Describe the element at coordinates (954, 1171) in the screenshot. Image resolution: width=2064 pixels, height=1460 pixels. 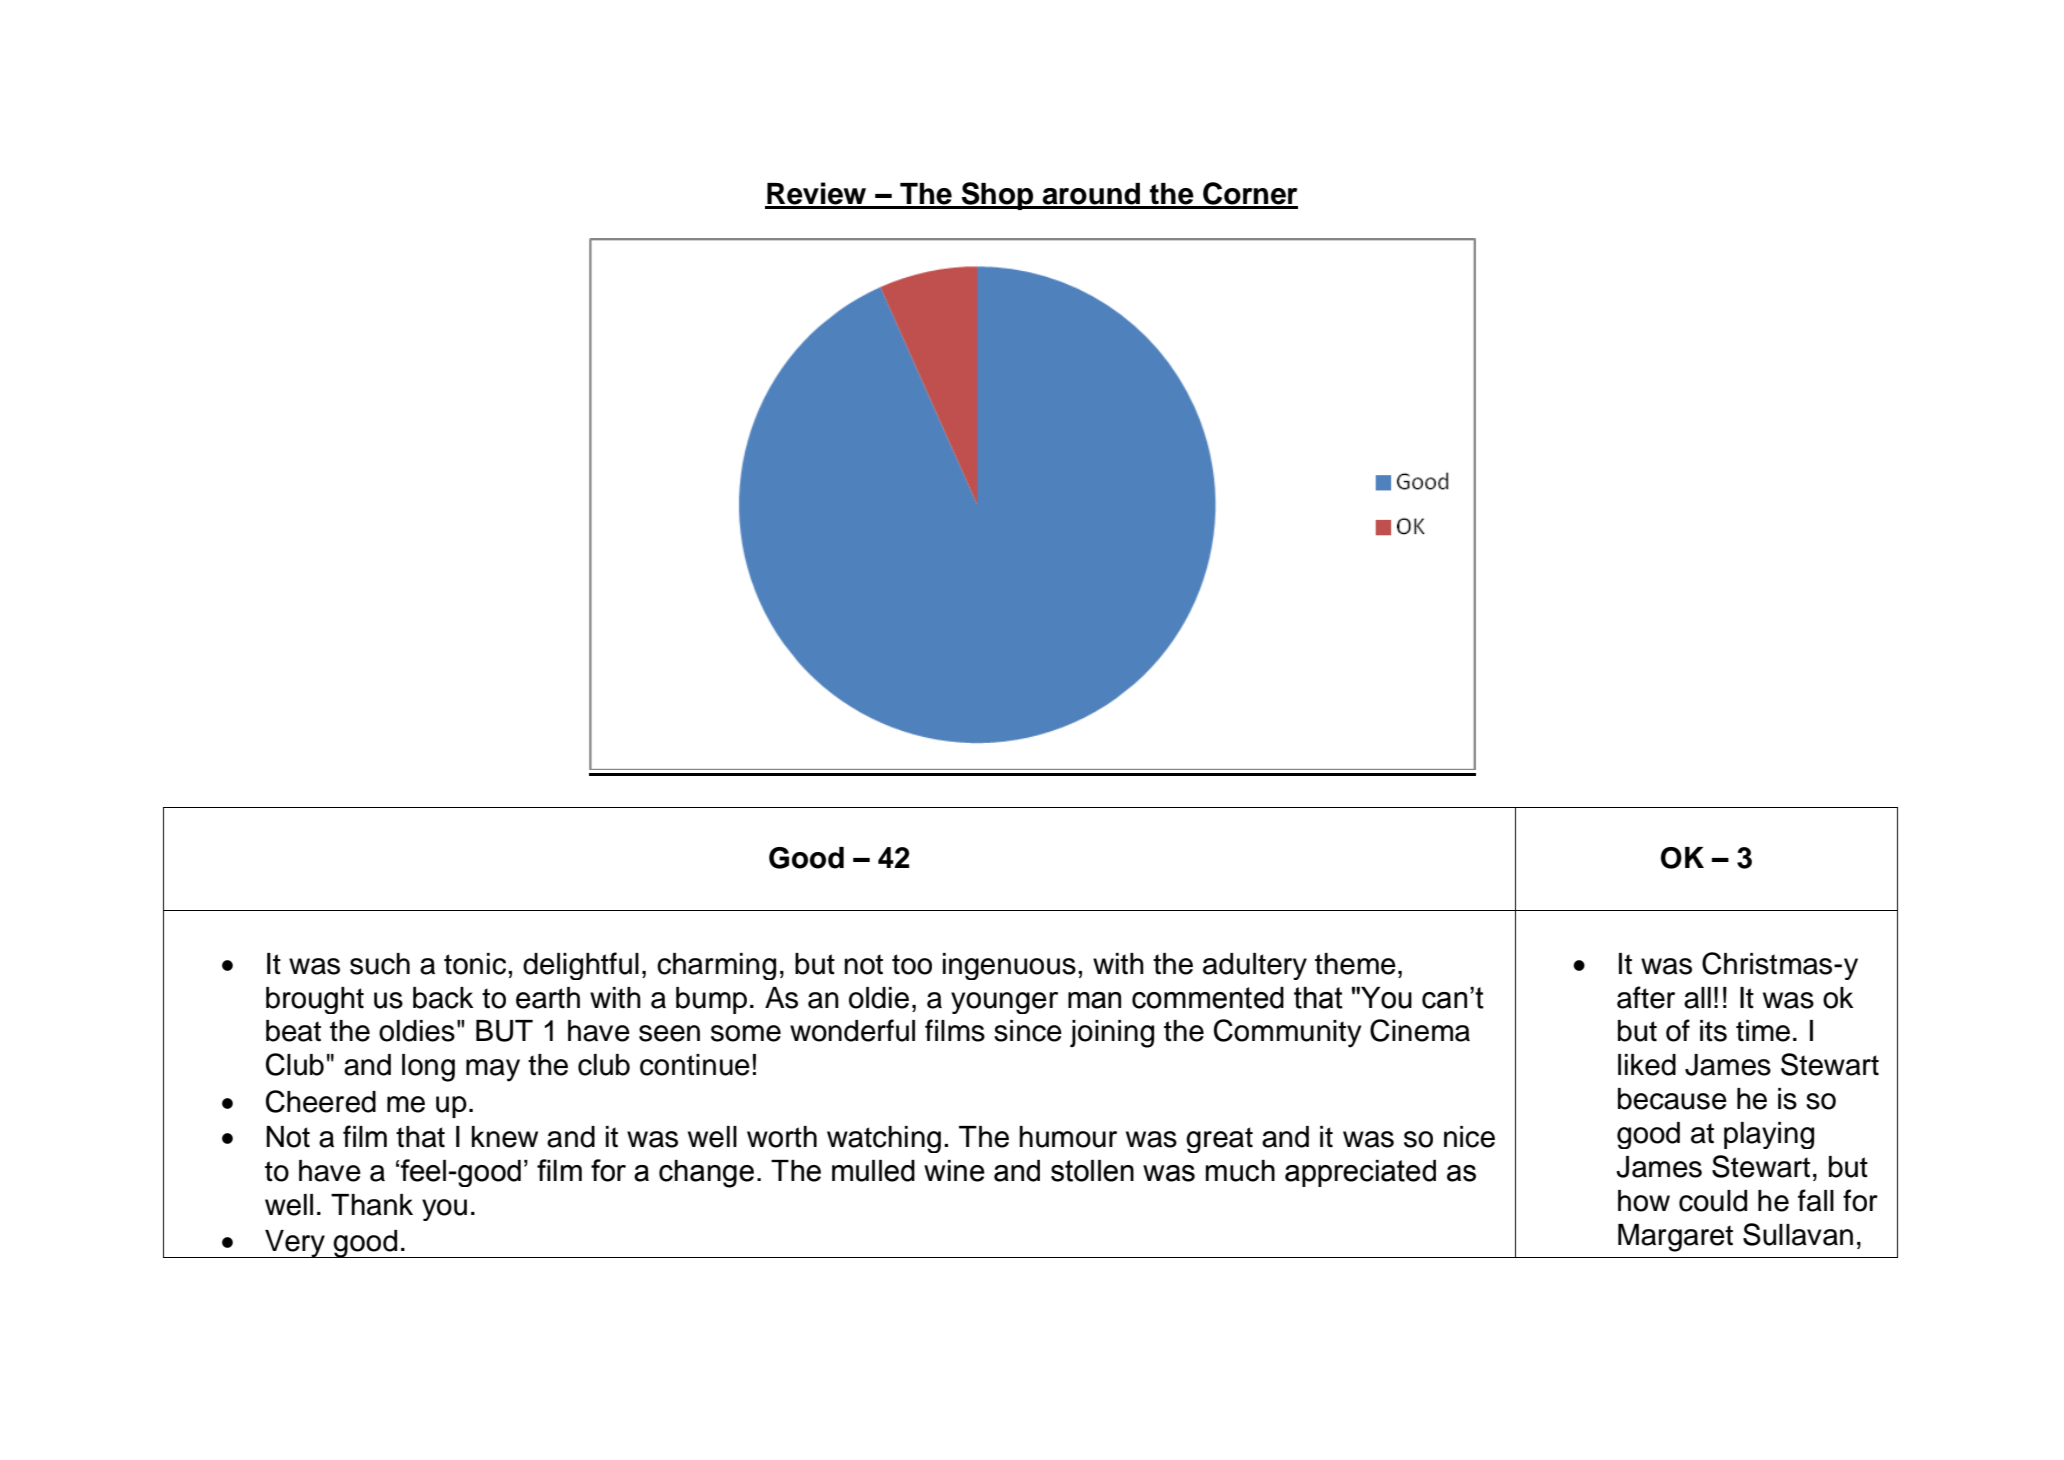
I see `wine` at that location.
